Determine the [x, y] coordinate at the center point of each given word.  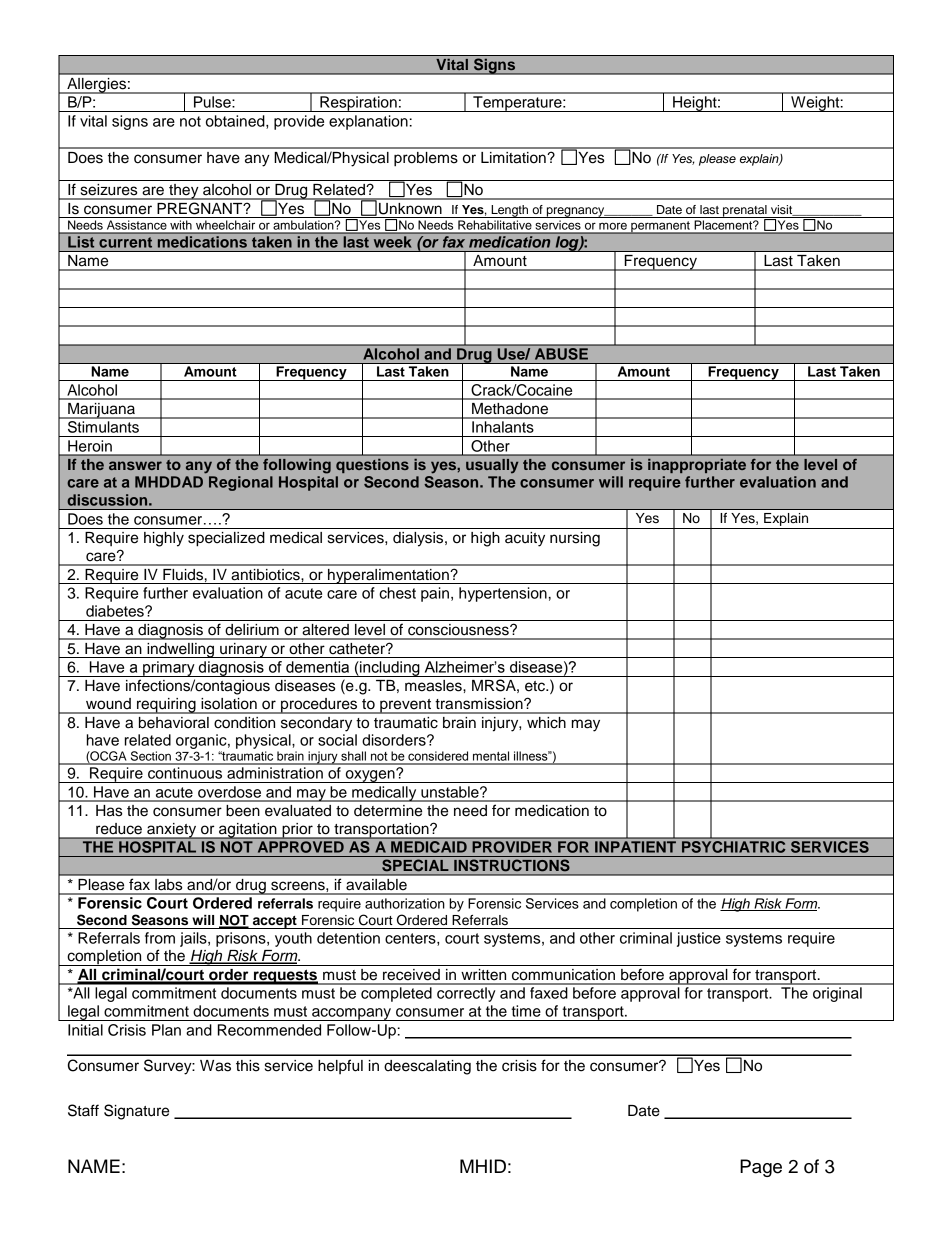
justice [699, 939]
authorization [405, 903]
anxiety [172, 831]
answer [135, 465]
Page [761, 1168]
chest [397, 593]
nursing [575, 539]
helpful [340, 1066]
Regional [241, 483]
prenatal [745, 211]
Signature [136, 1112]
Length [510, 211]
